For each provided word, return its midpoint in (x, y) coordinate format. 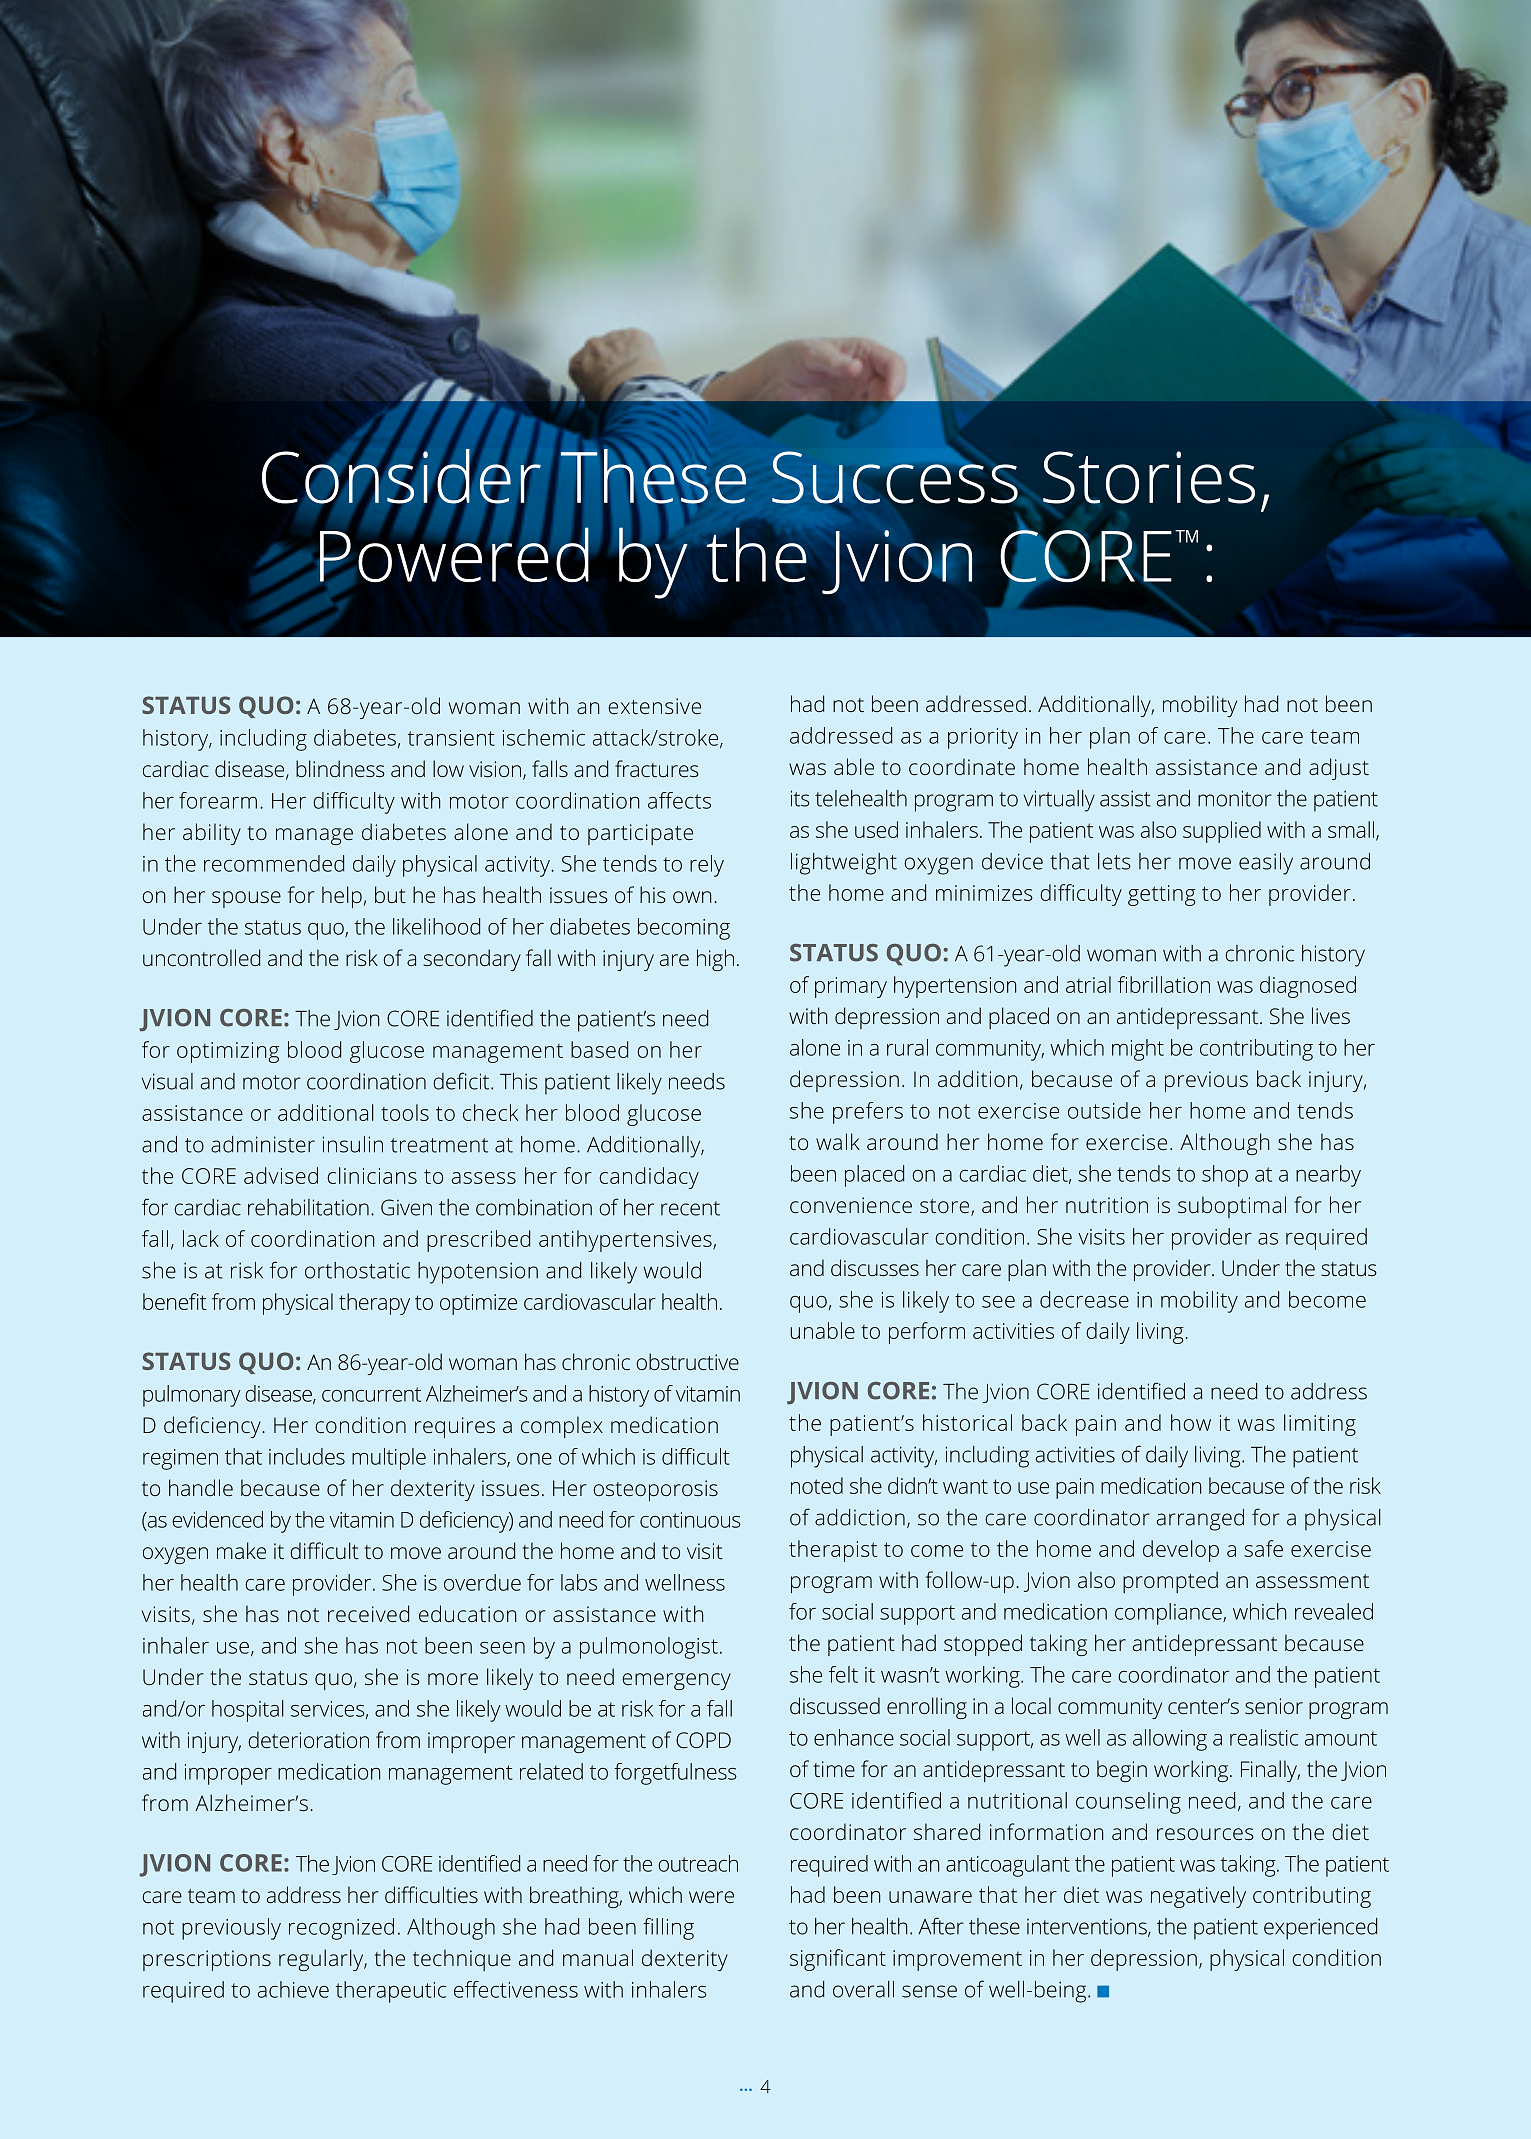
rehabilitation (308, 1207)
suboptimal (1232, 1207)
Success (895, 478)
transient (451, 738)
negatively (1198, 1897)
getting (1162, 895)
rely (707, 866)
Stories (1149, 477)
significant (838, 1960)
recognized (341, 1929)
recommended (274, 863)
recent (690, 1208)
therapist (833, 1551)
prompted (1170, 1582)
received (368, 1613)
